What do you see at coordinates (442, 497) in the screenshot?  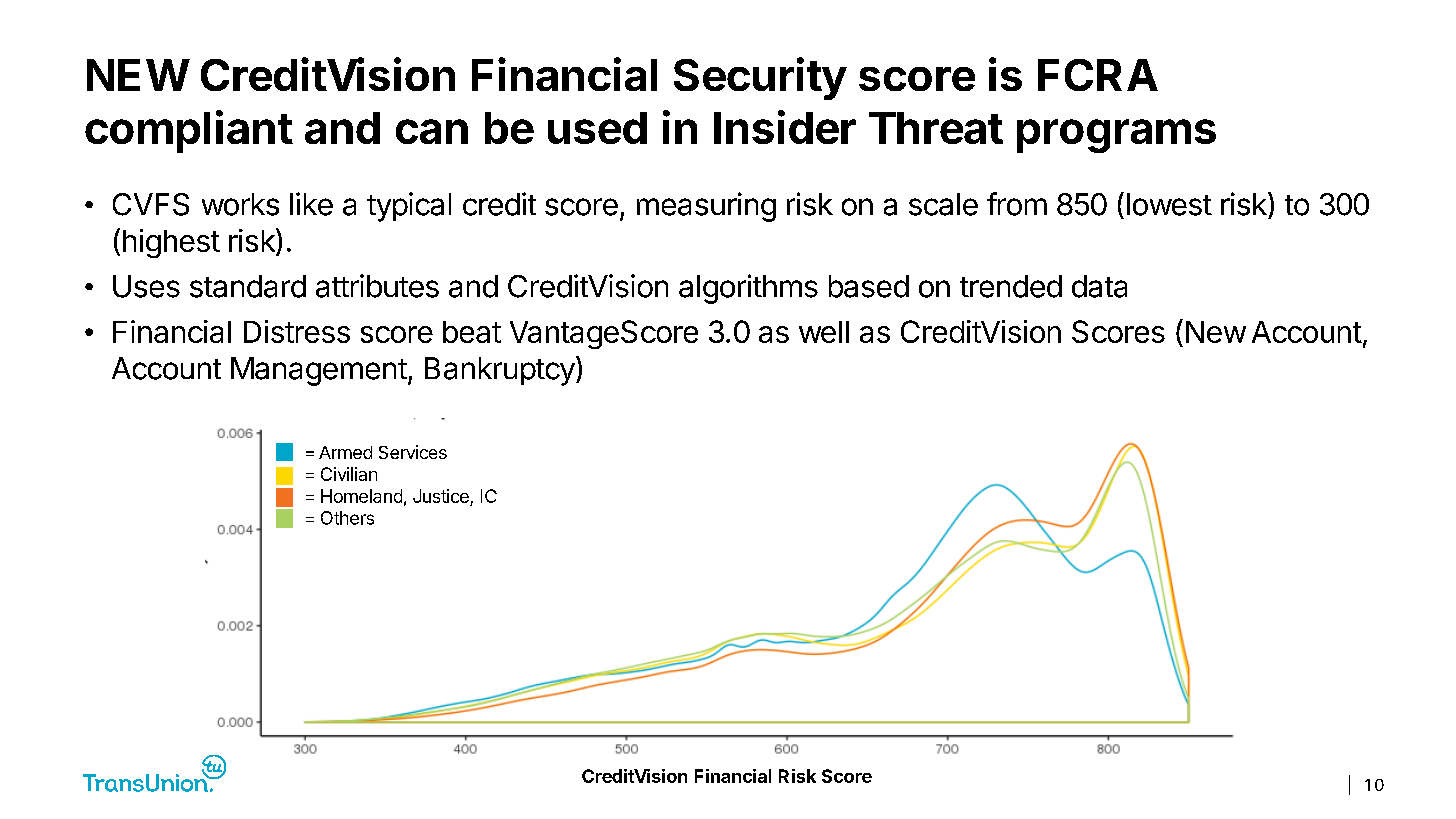 I see `Justice` at bounding box center [442, 497].
